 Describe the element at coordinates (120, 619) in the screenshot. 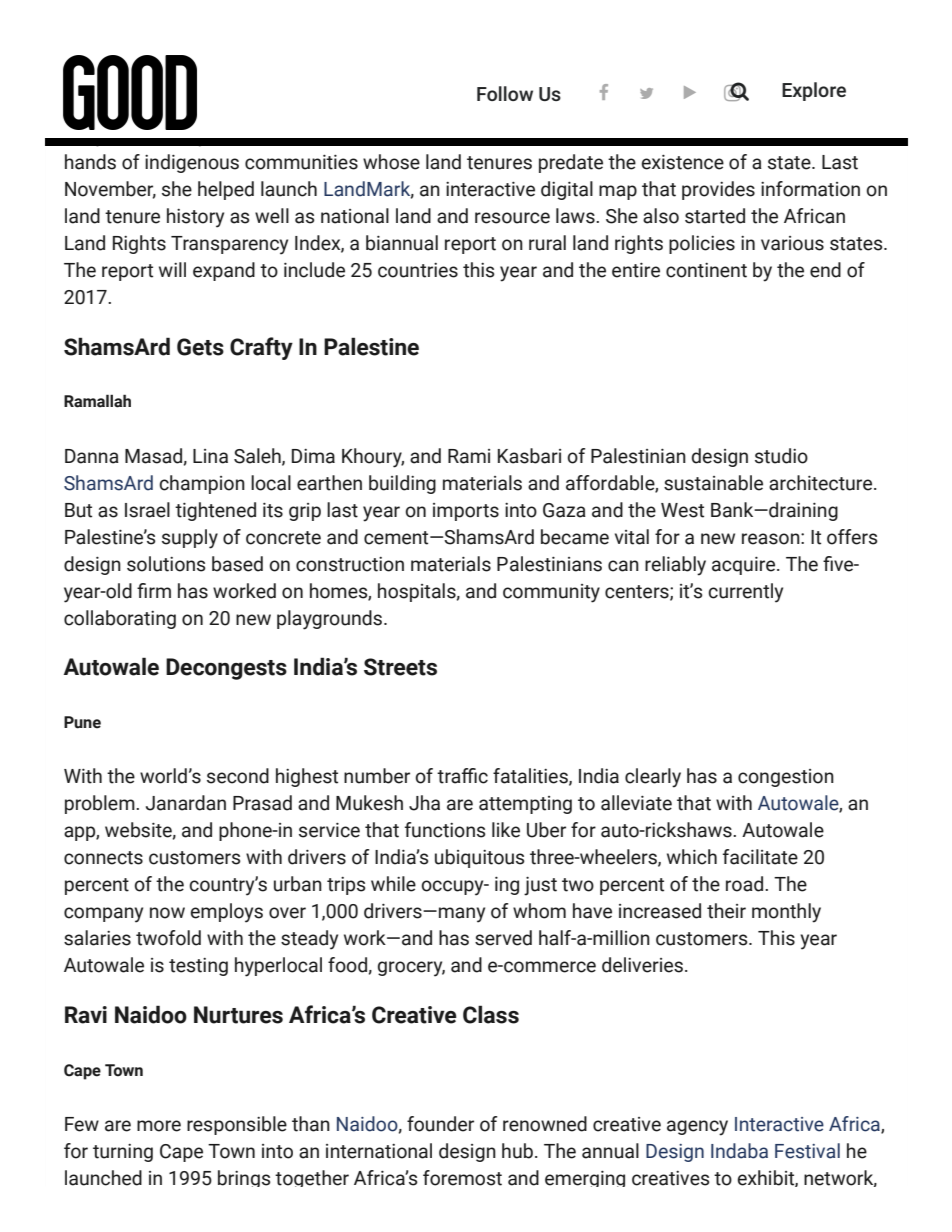

I see `collaborating` at that location.
